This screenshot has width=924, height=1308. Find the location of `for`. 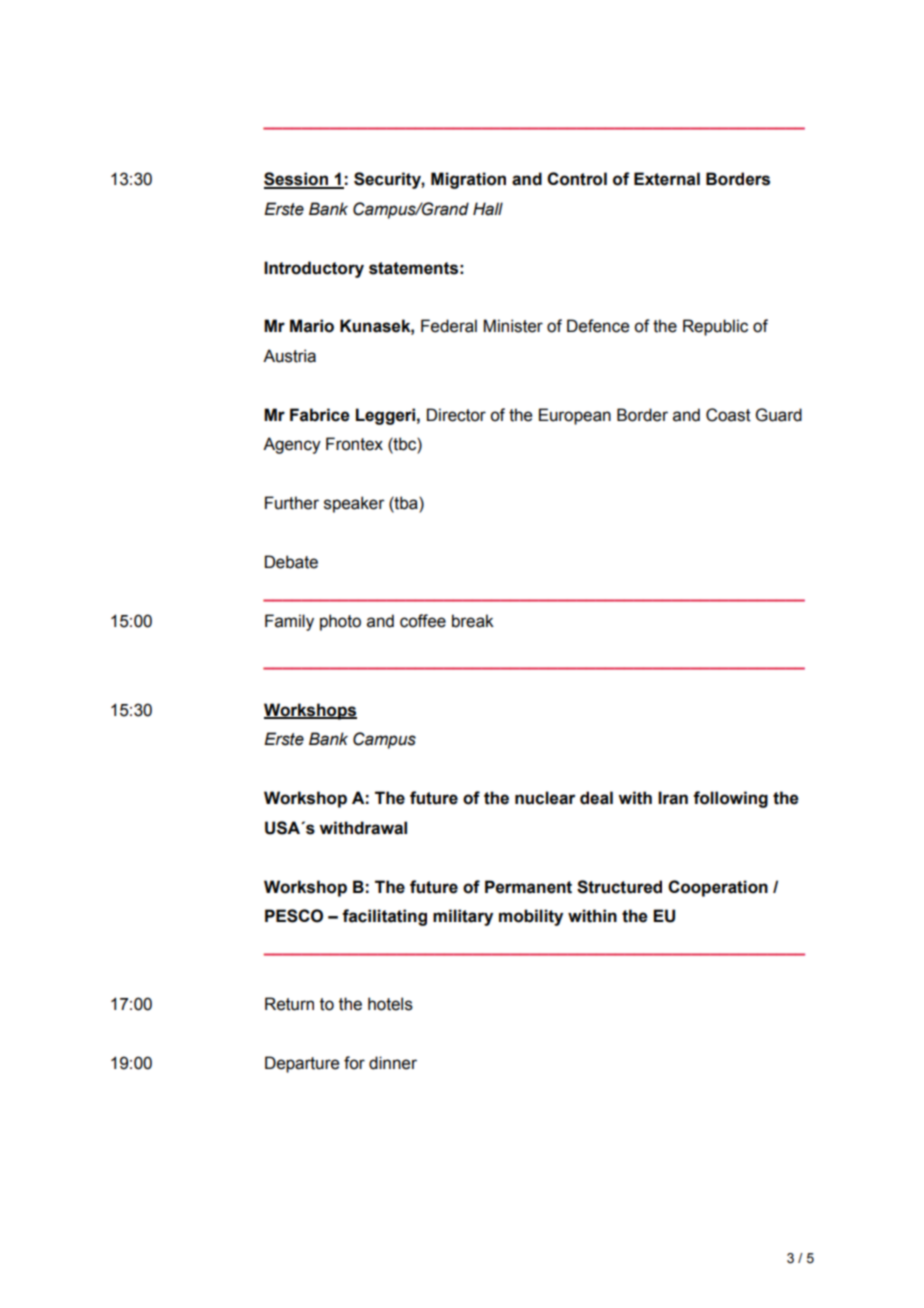

for is located at coordinates (354, 1063).
